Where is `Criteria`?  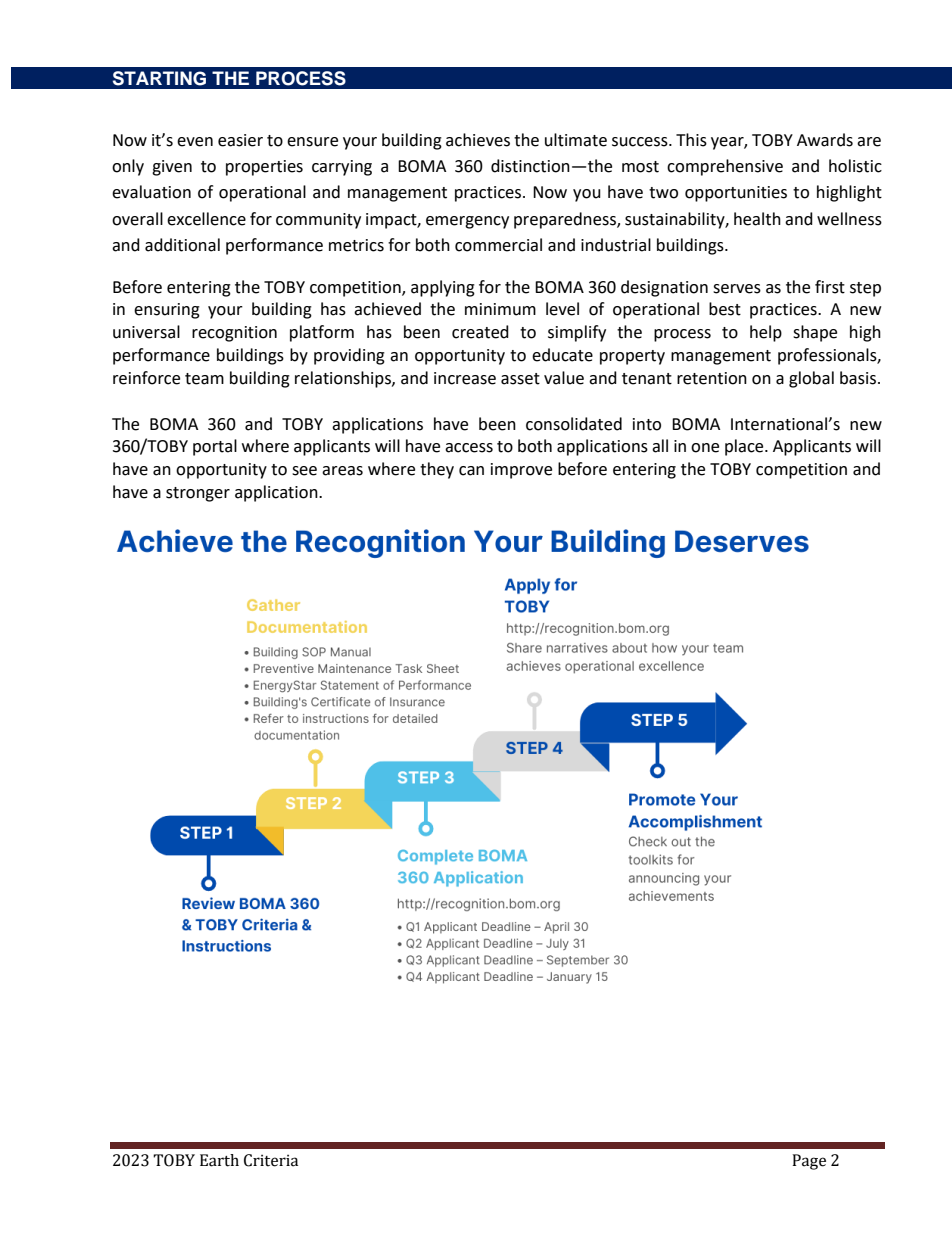
Criteria is located at coordinates (271, 1160).
